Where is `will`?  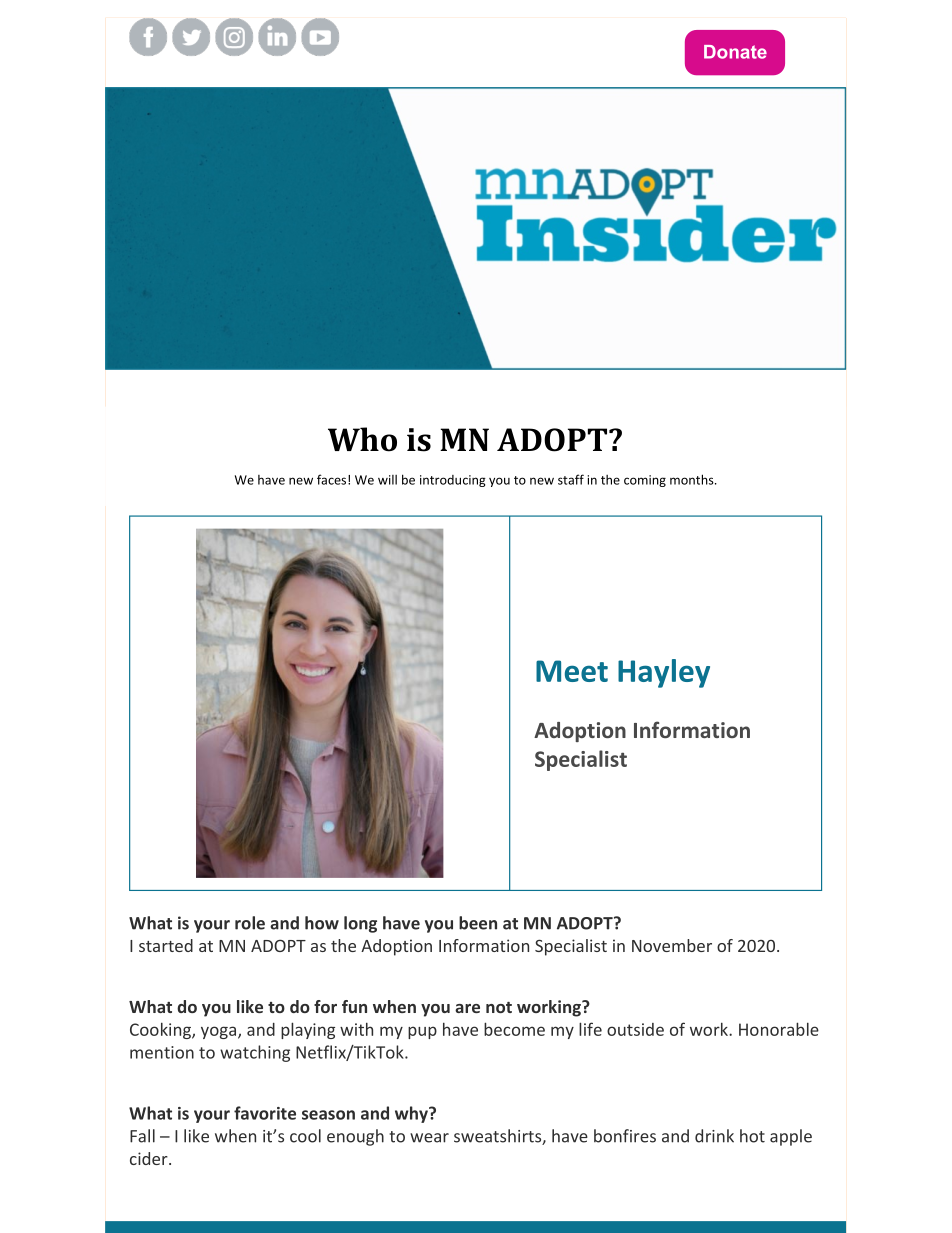
will is located at coordinates (387, 480).
